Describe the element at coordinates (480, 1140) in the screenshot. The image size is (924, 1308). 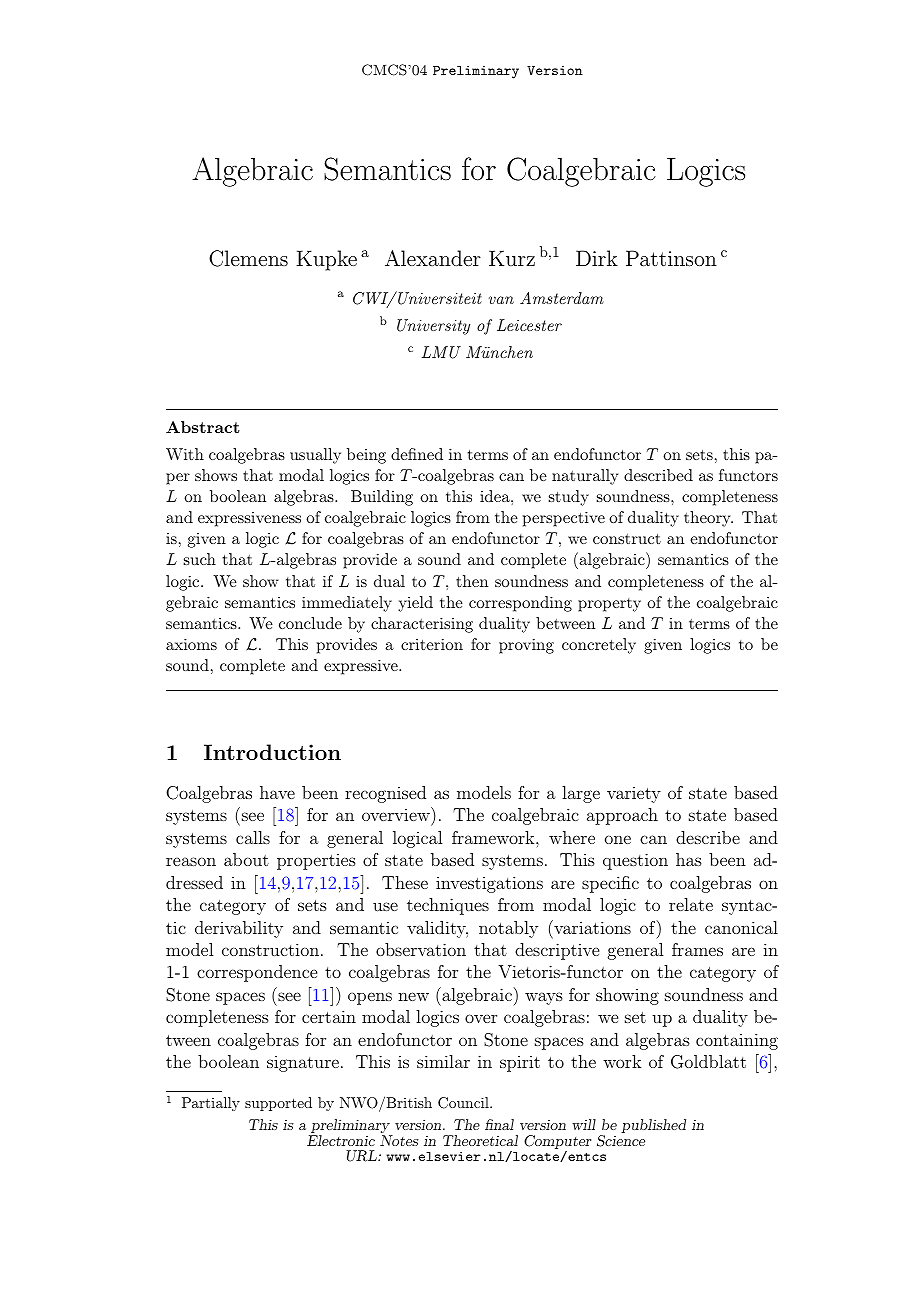
I see `Theoretical` at that location.
